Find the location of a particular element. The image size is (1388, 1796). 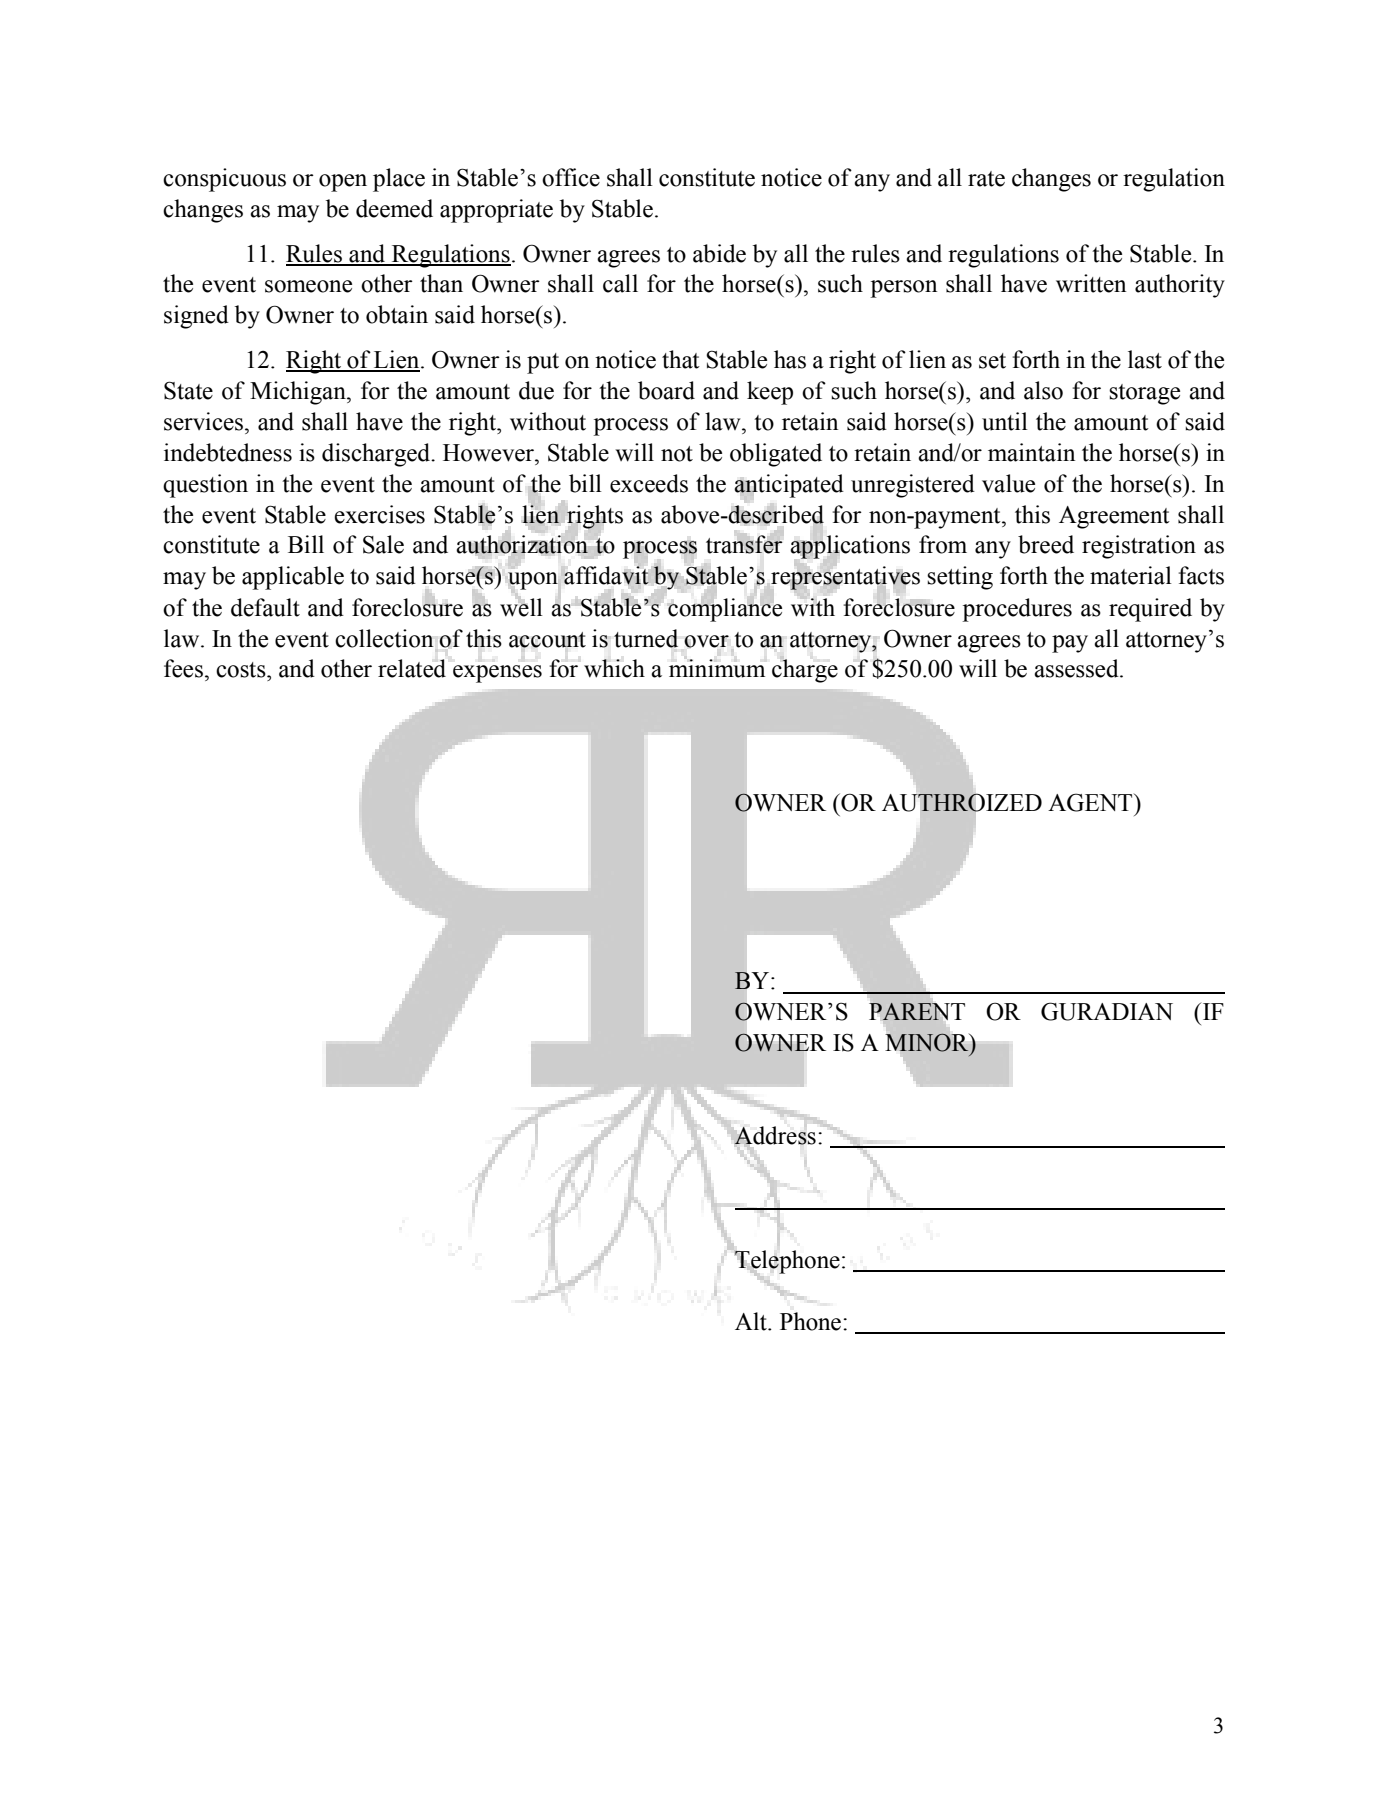

abide is located at coordinates (719, 253).
